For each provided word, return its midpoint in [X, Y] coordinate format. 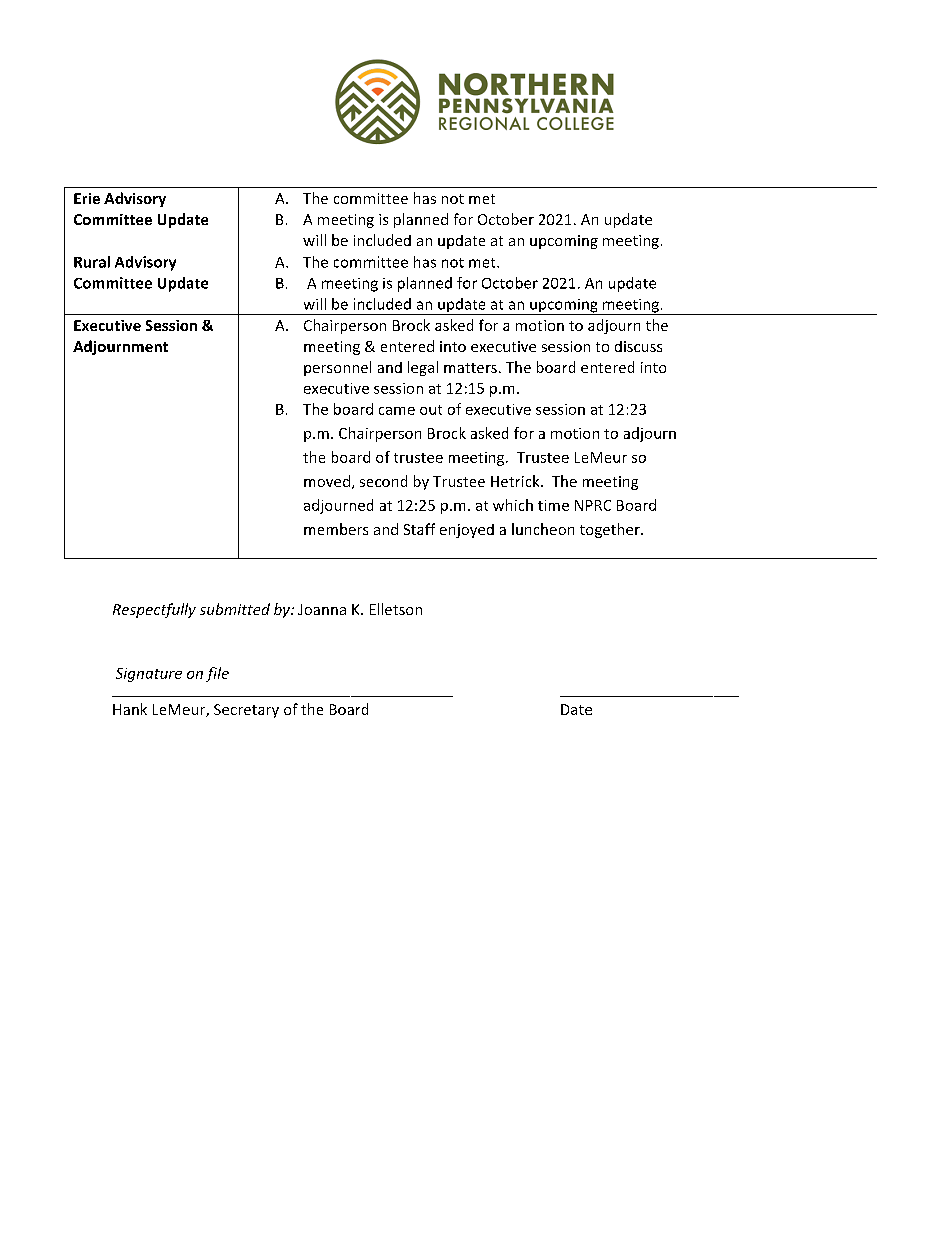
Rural [92, 262]
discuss [638, 346]
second [383, 481]
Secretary [246, 711]
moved [327, 481]
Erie [87, 198]
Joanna [322, 609]
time [553, 505]
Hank [130, 709]
